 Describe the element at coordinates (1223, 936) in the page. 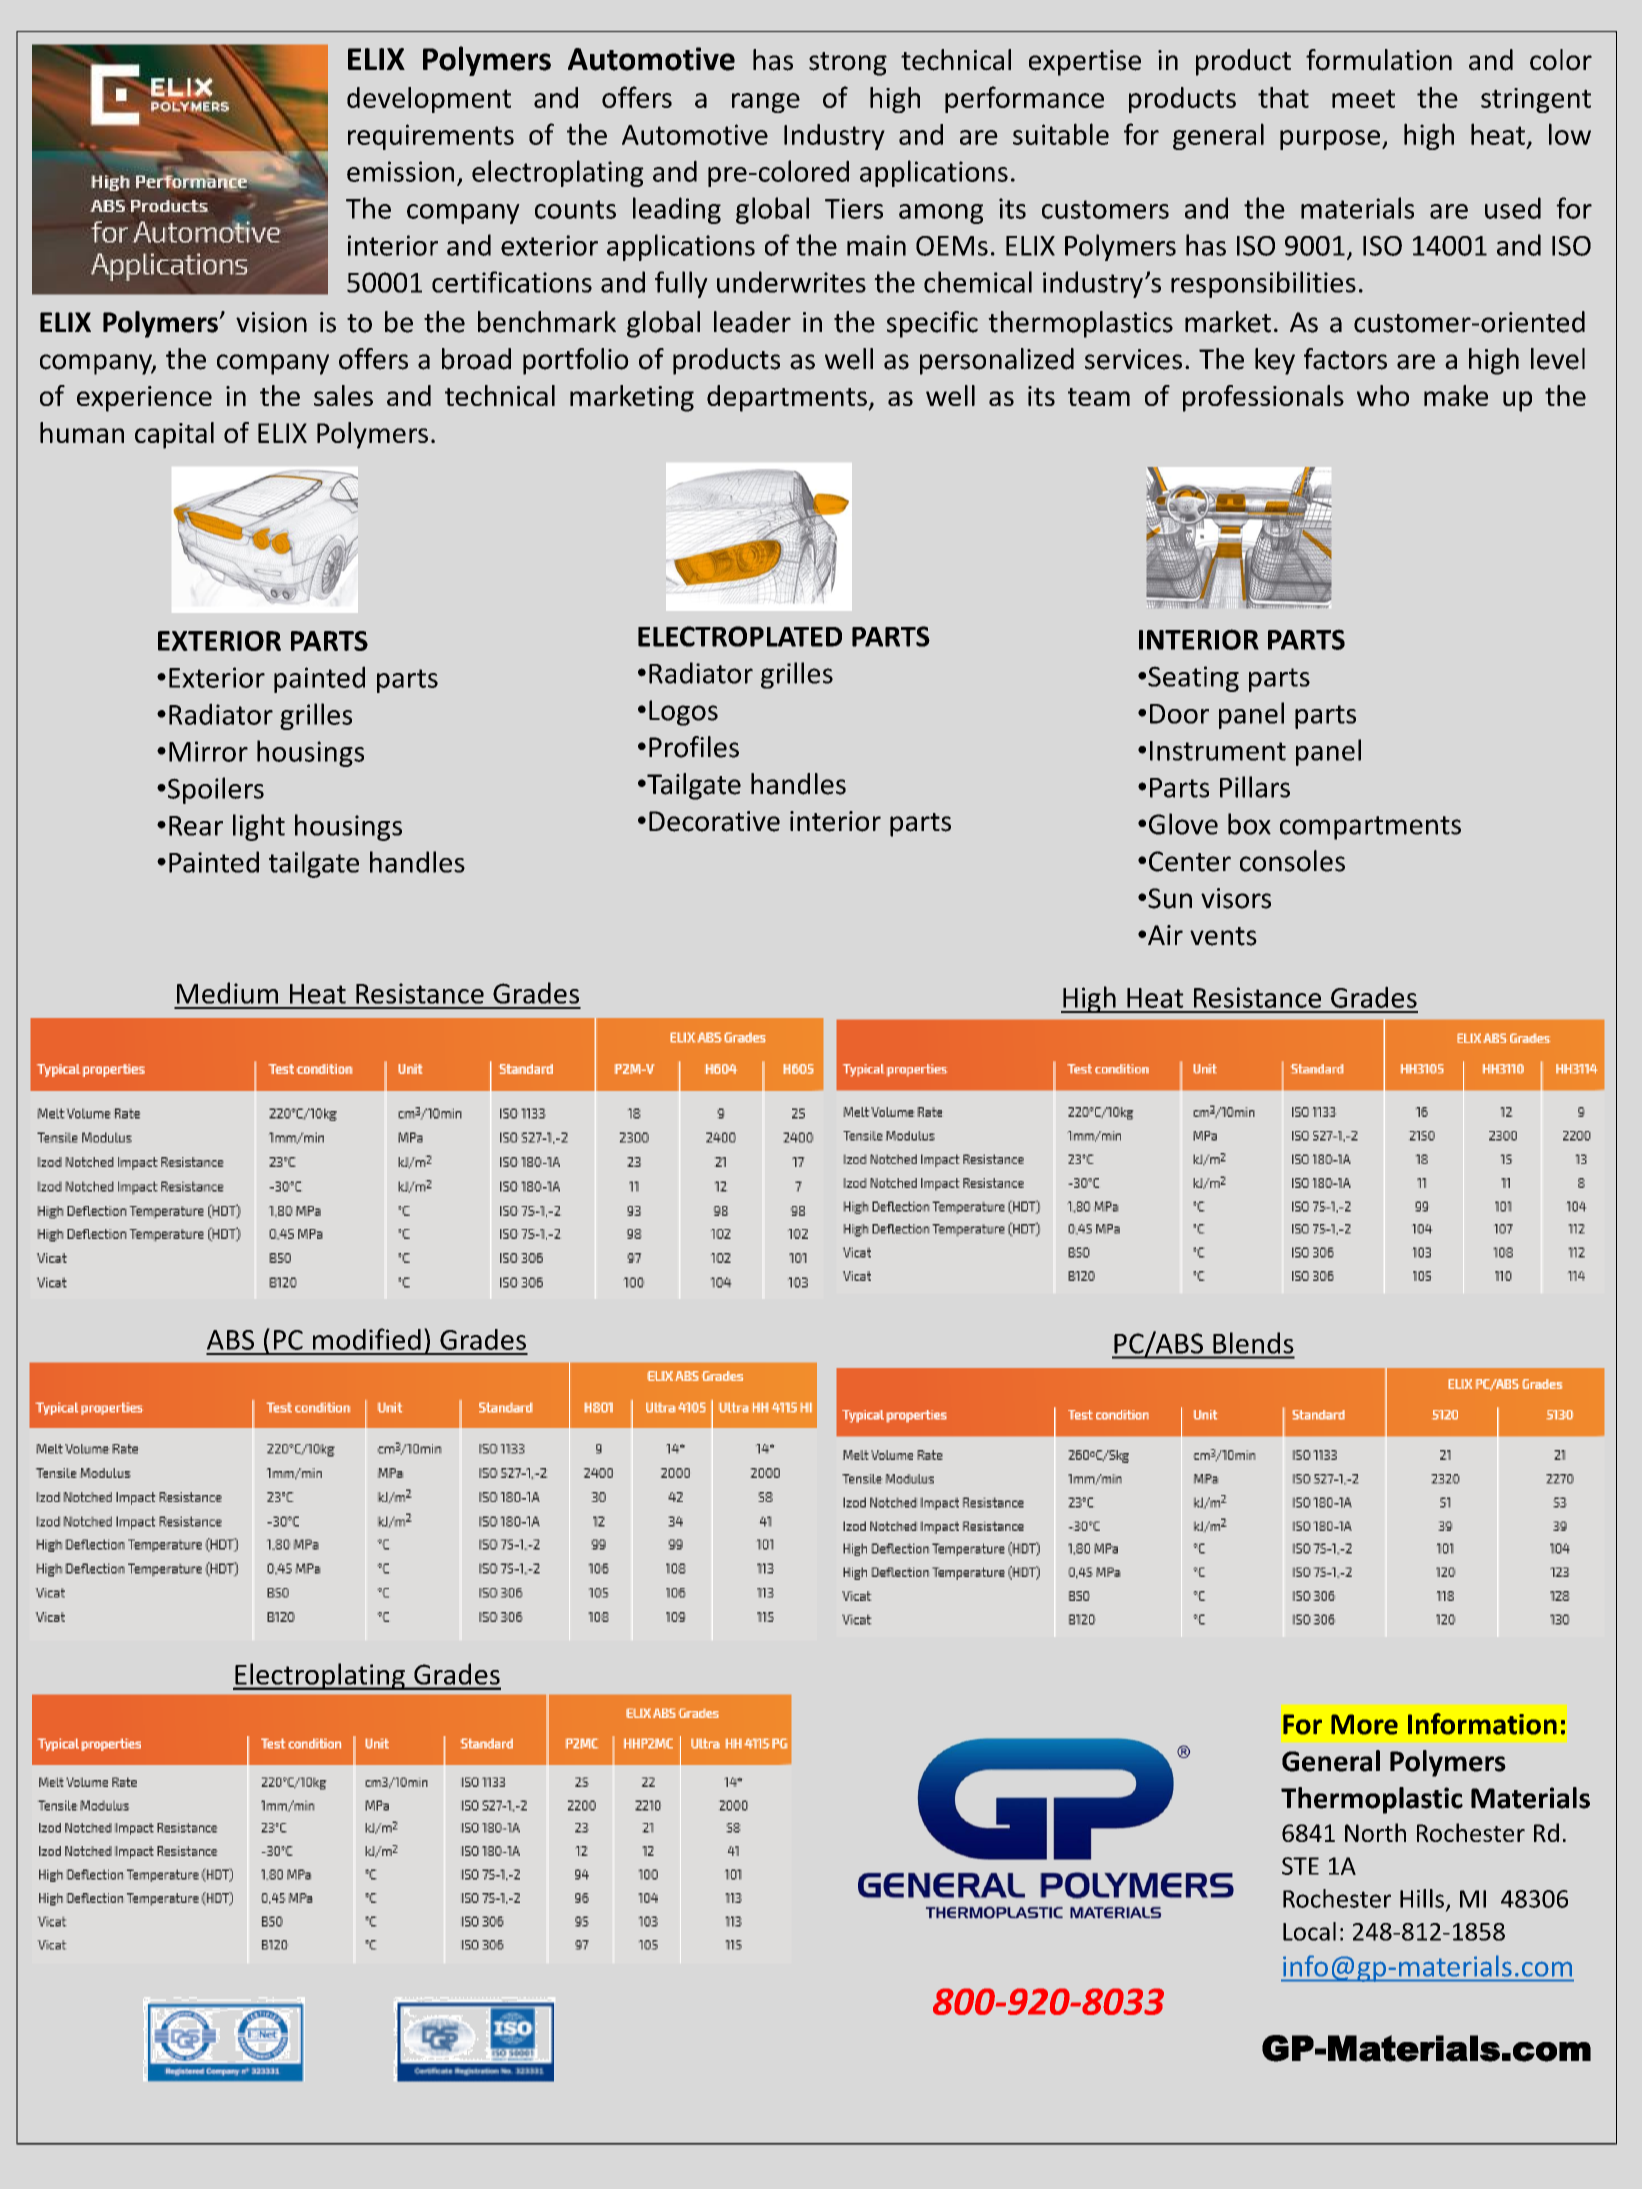

I see `vents` at that location.
